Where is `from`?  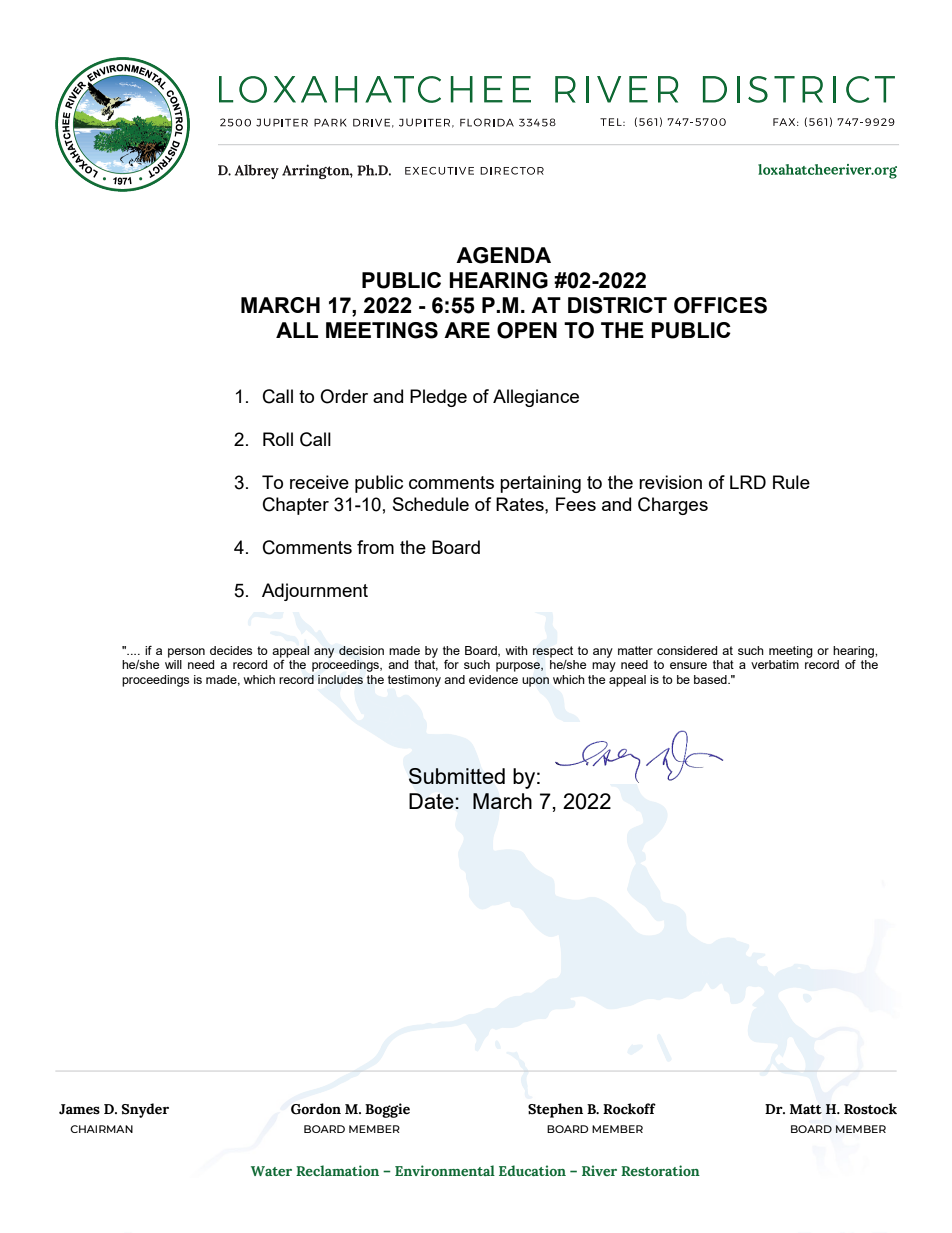
from is located at coordinates (375, 547).
